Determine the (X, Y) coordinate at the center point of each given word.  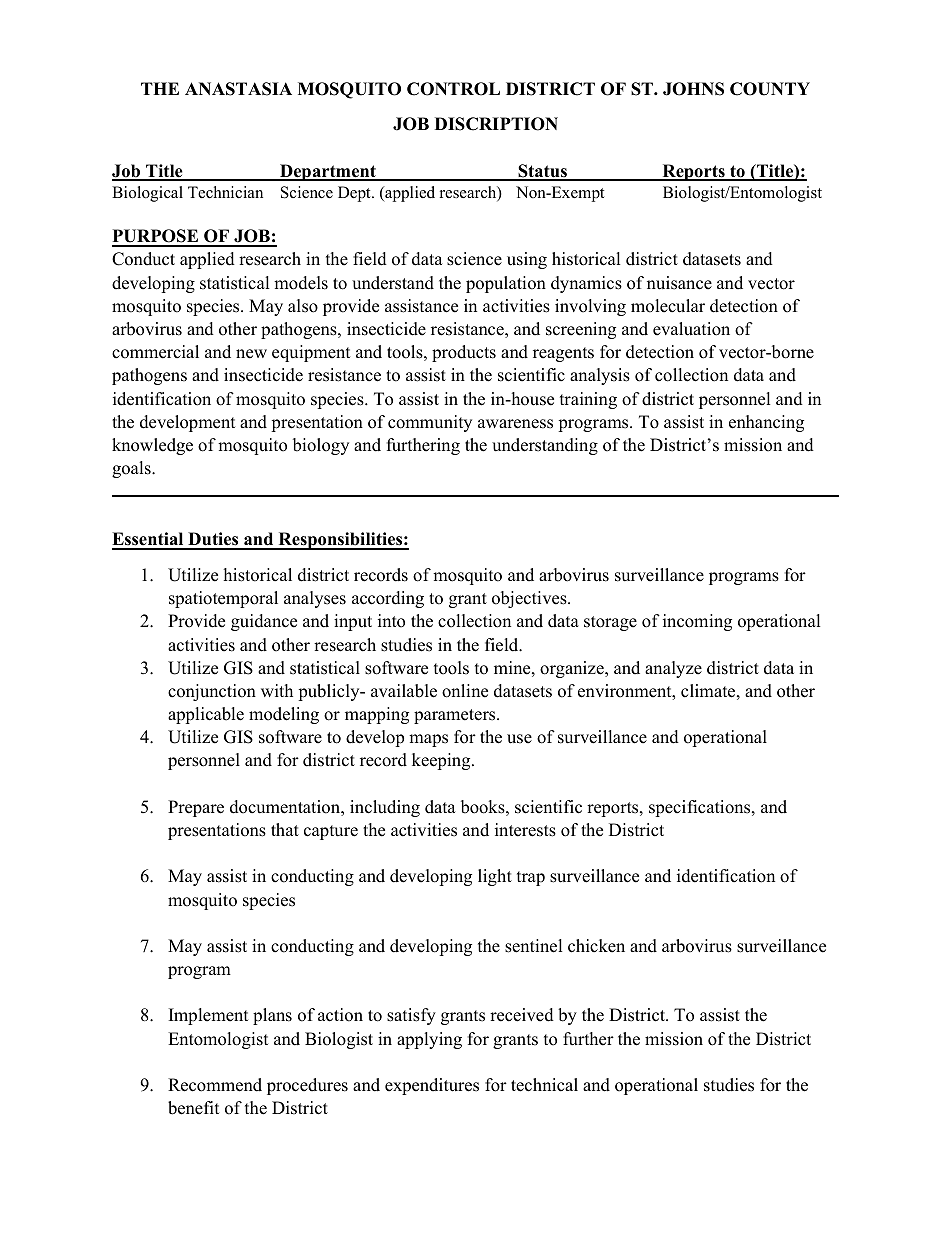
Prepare (196, 808)
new (251, 354)
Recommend (215, 1085)
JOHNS (693, 89)
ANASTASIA (238, 89)
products (464, 353)
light (495, 877)
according (388, 599)
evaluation (691, 329)
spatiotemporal (223, 599)
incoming (697, 622)
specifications (701, 808)
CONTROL (453, 89)
